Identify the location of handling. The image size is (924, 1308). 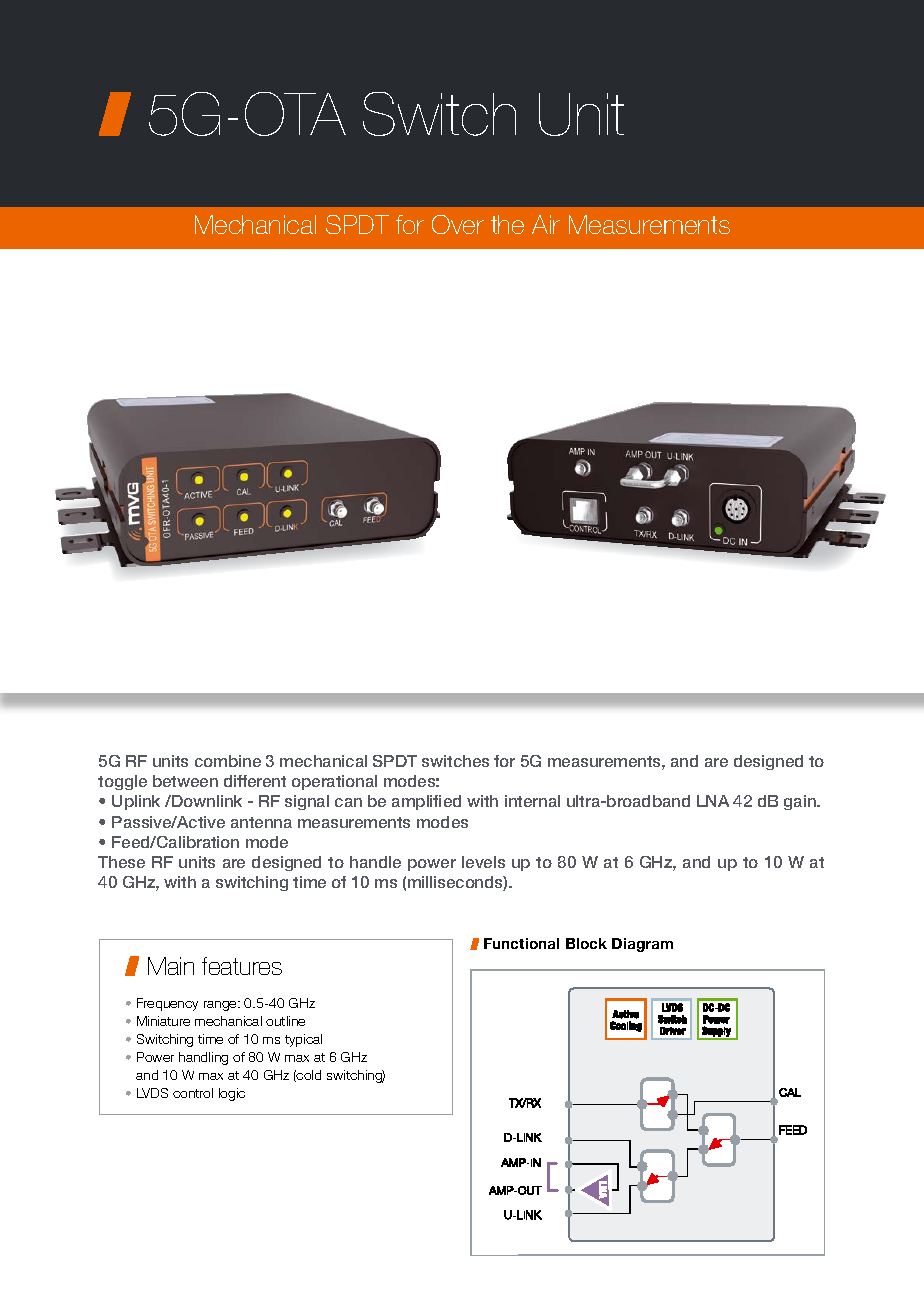
(203, 1058).
